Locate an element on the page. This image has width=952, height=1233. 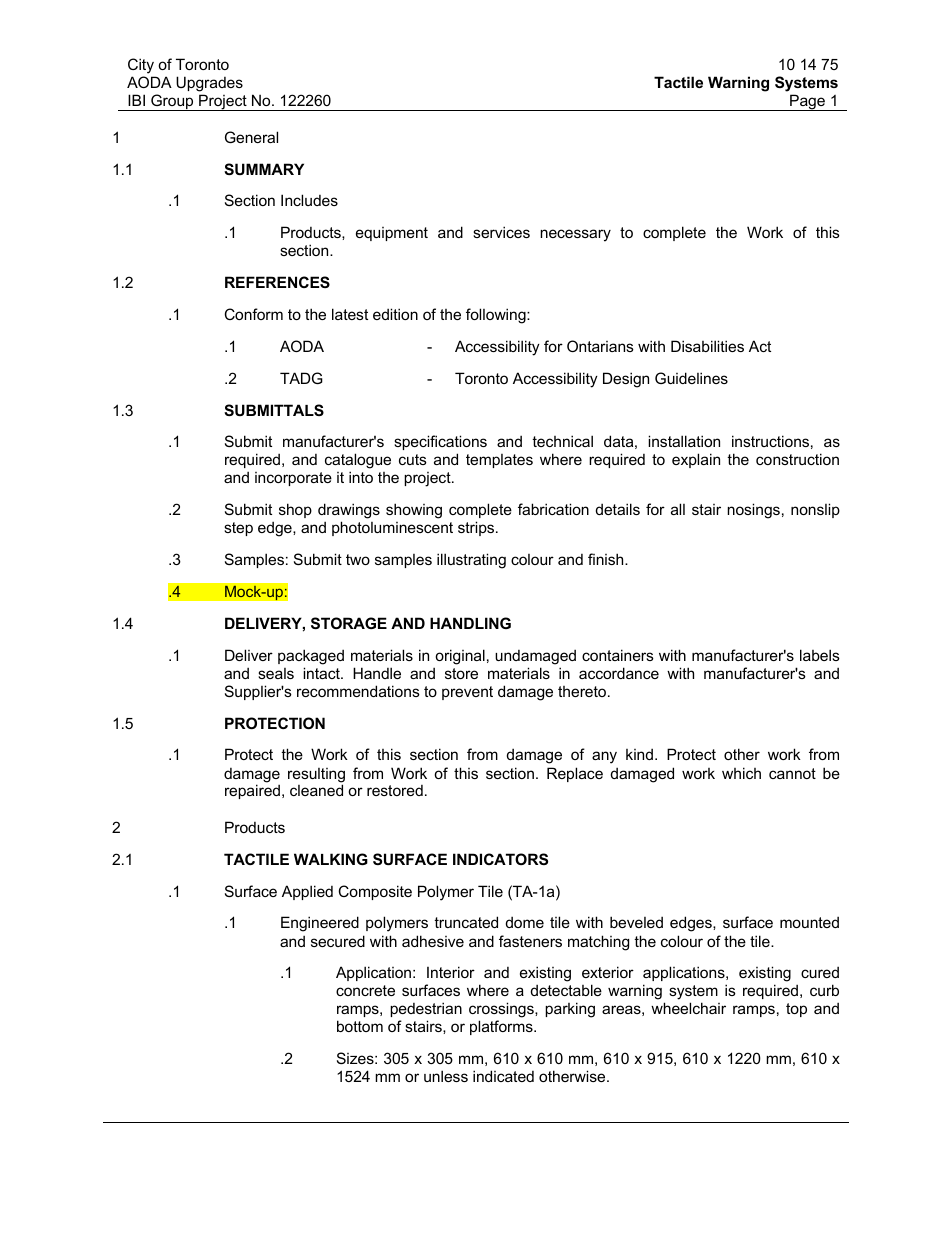
illustrating is located at coordinates (471, 561).
